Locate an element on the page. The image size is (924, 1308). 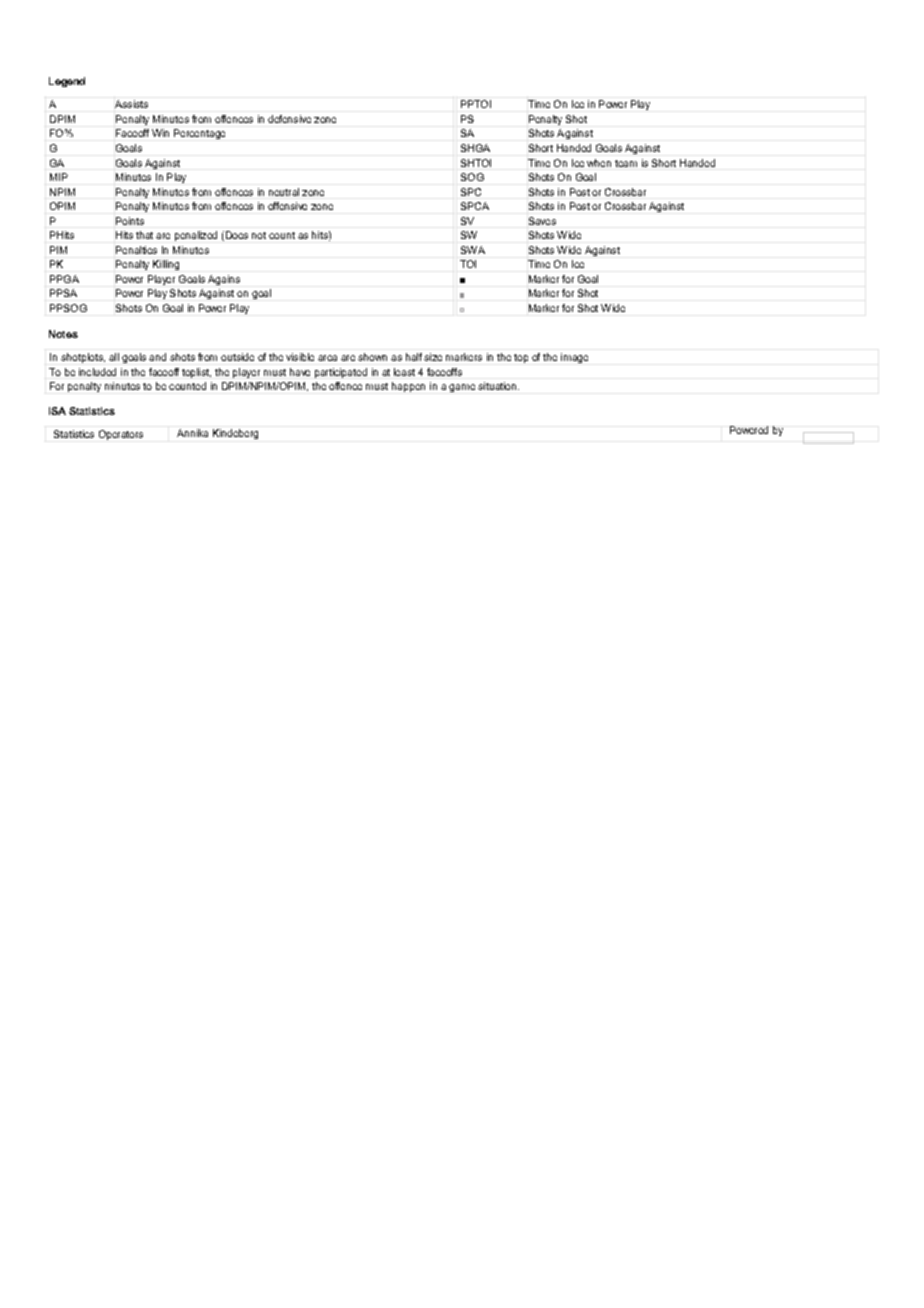
defensive is located at coordinates (289, 119).
